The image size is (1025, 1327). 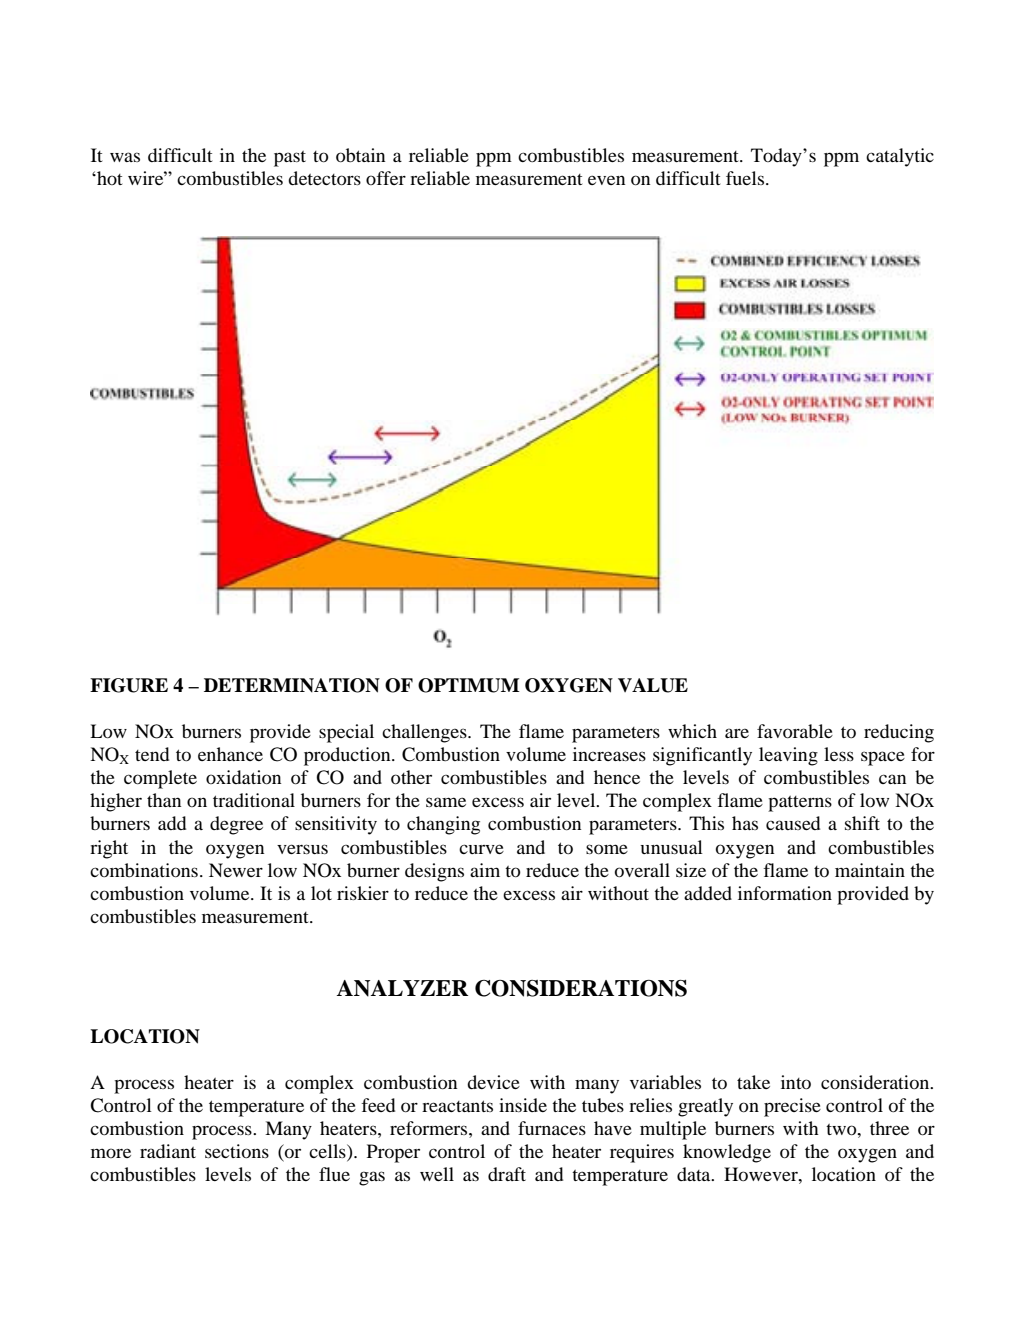 I want to click on aim, so click(x=485, y=870).
